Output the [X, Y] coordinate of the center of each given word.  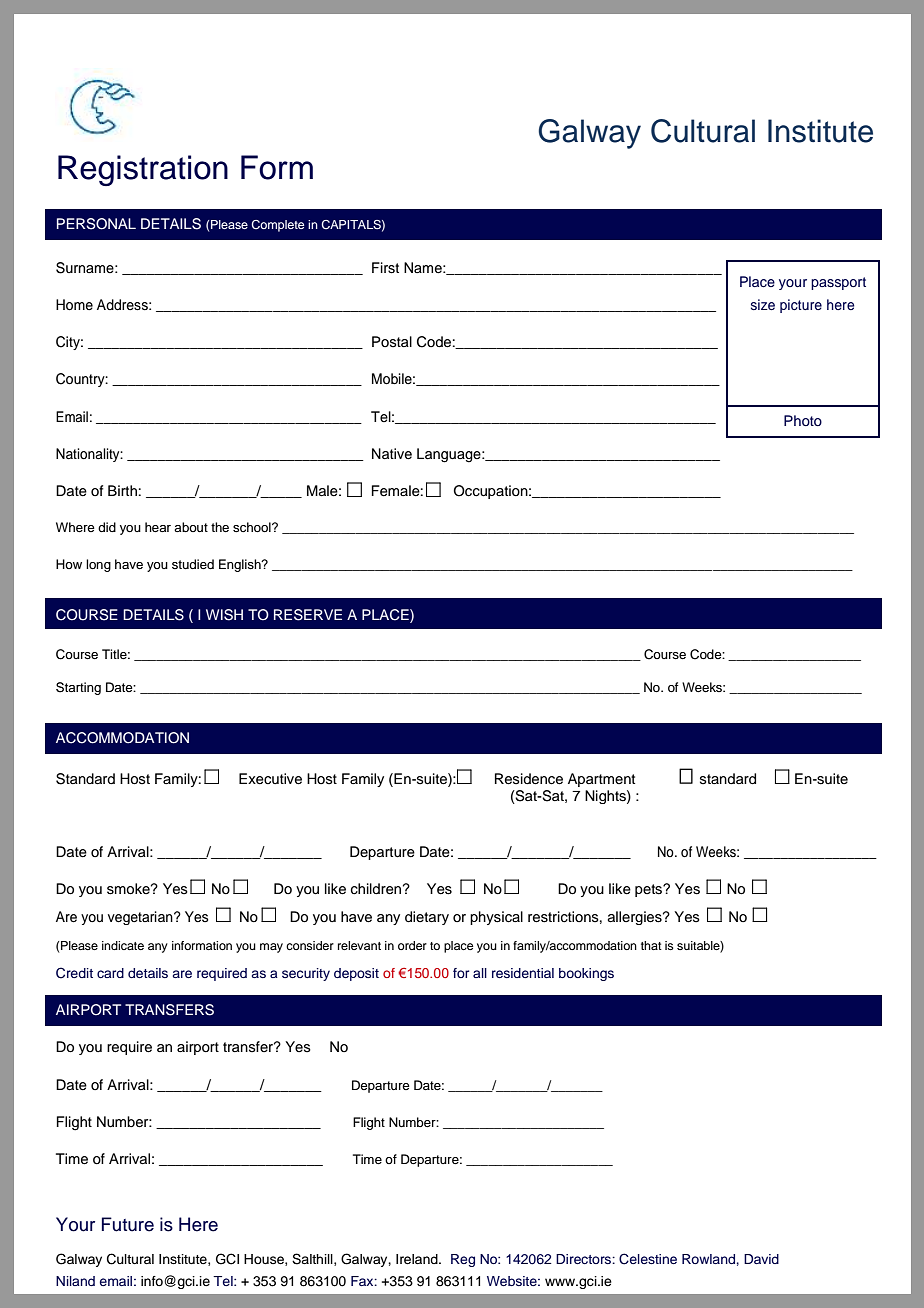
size [763, 304]
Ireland [418, 1259]
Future [128, 1224]
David [761, 1259]
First [385, 268]
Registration [143, 170]
